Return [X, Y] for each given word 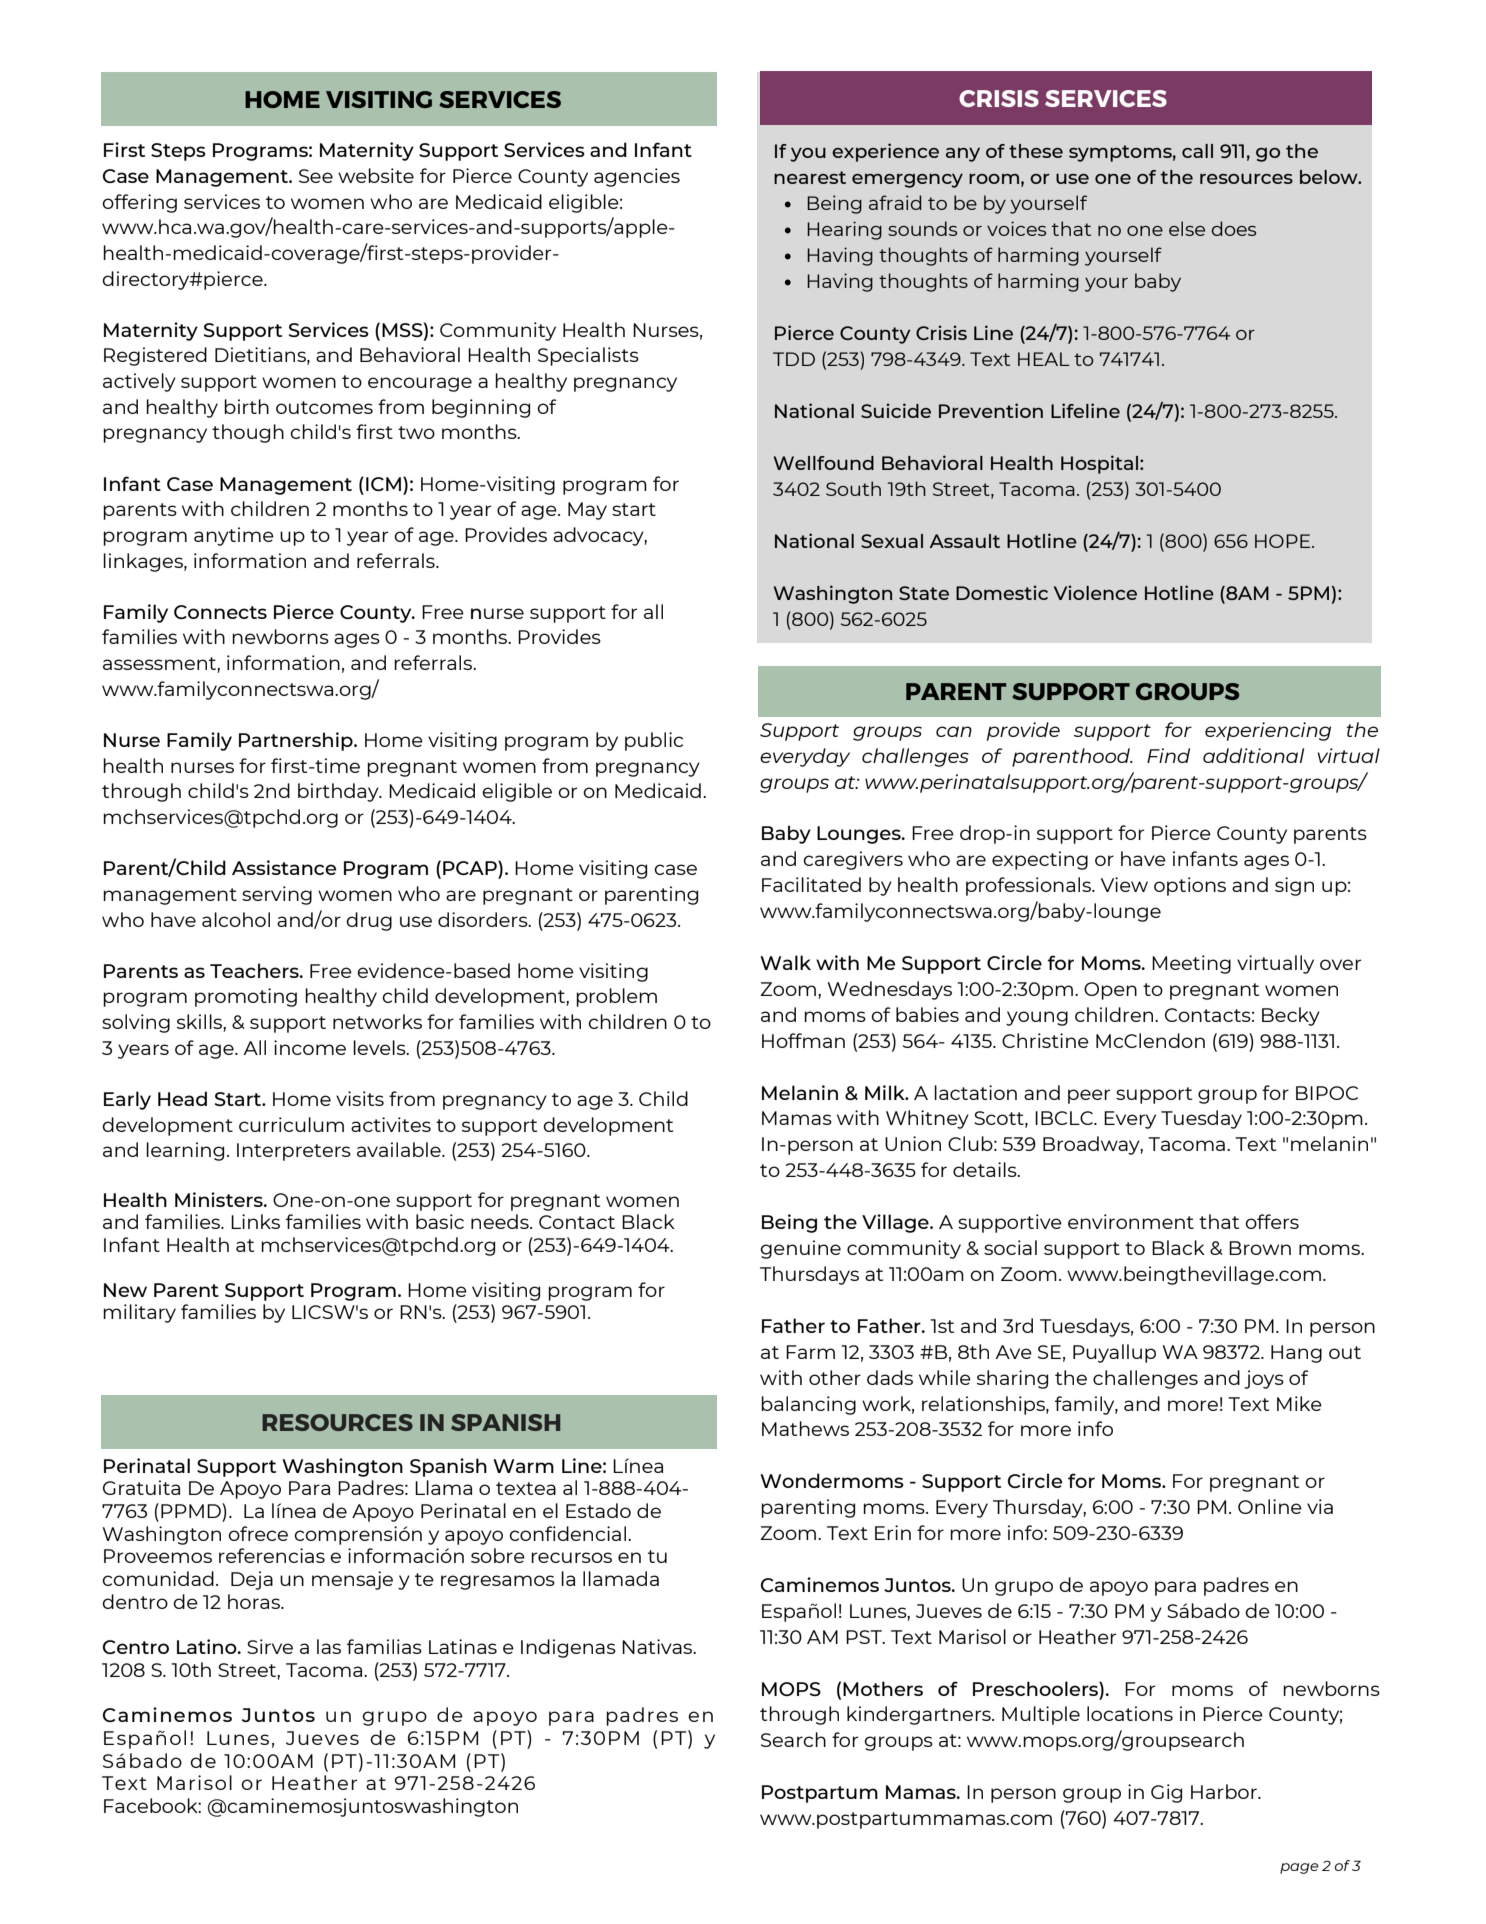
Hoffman [803, 1040]
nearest [810, 177]
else [1187, 228]
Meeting [1191, 964]
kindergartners [920, 1715]
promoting [246, 997]
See [316, 176]
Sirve [270, 1646]
